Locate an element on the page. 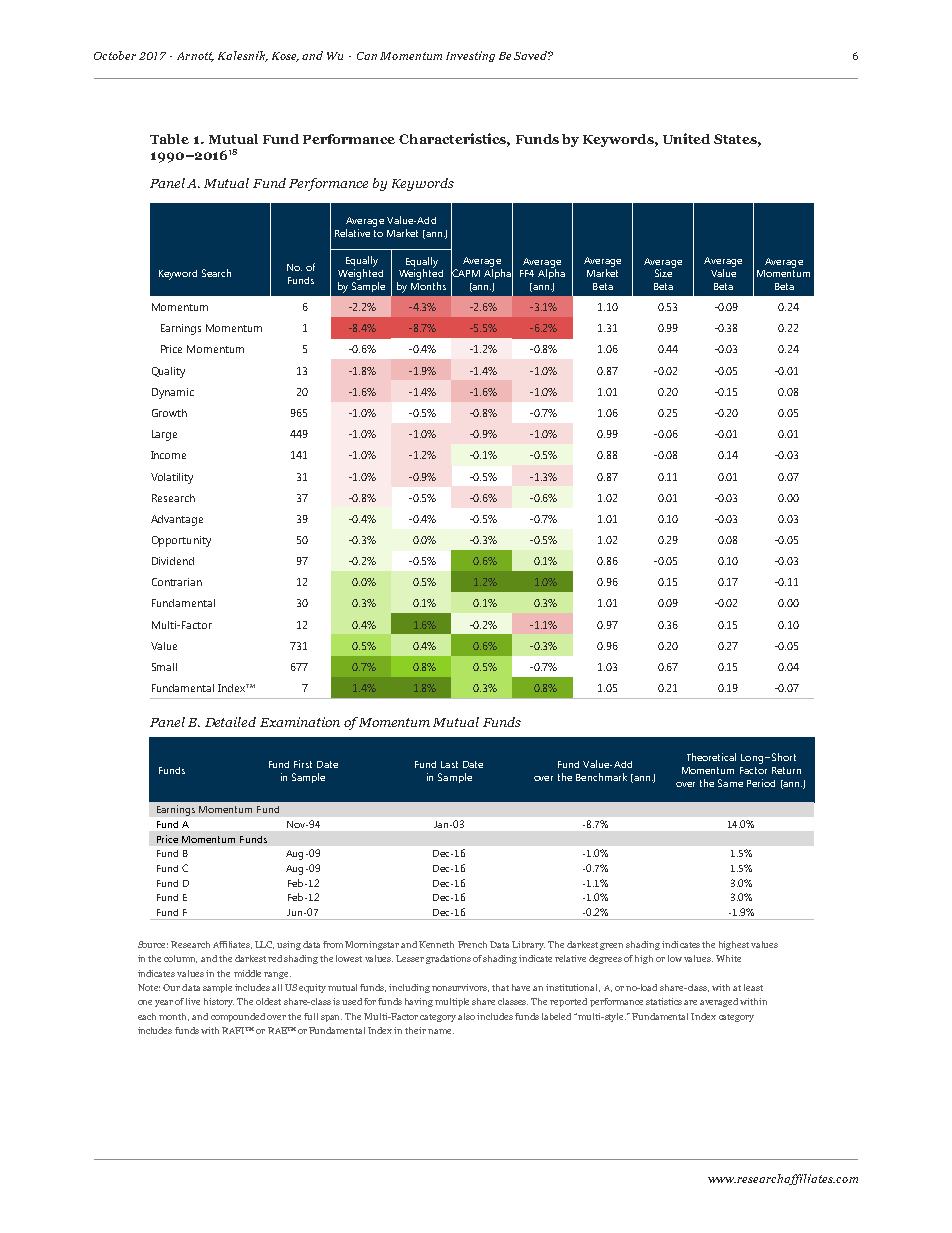  live is located at coordinates (193, 1001).
